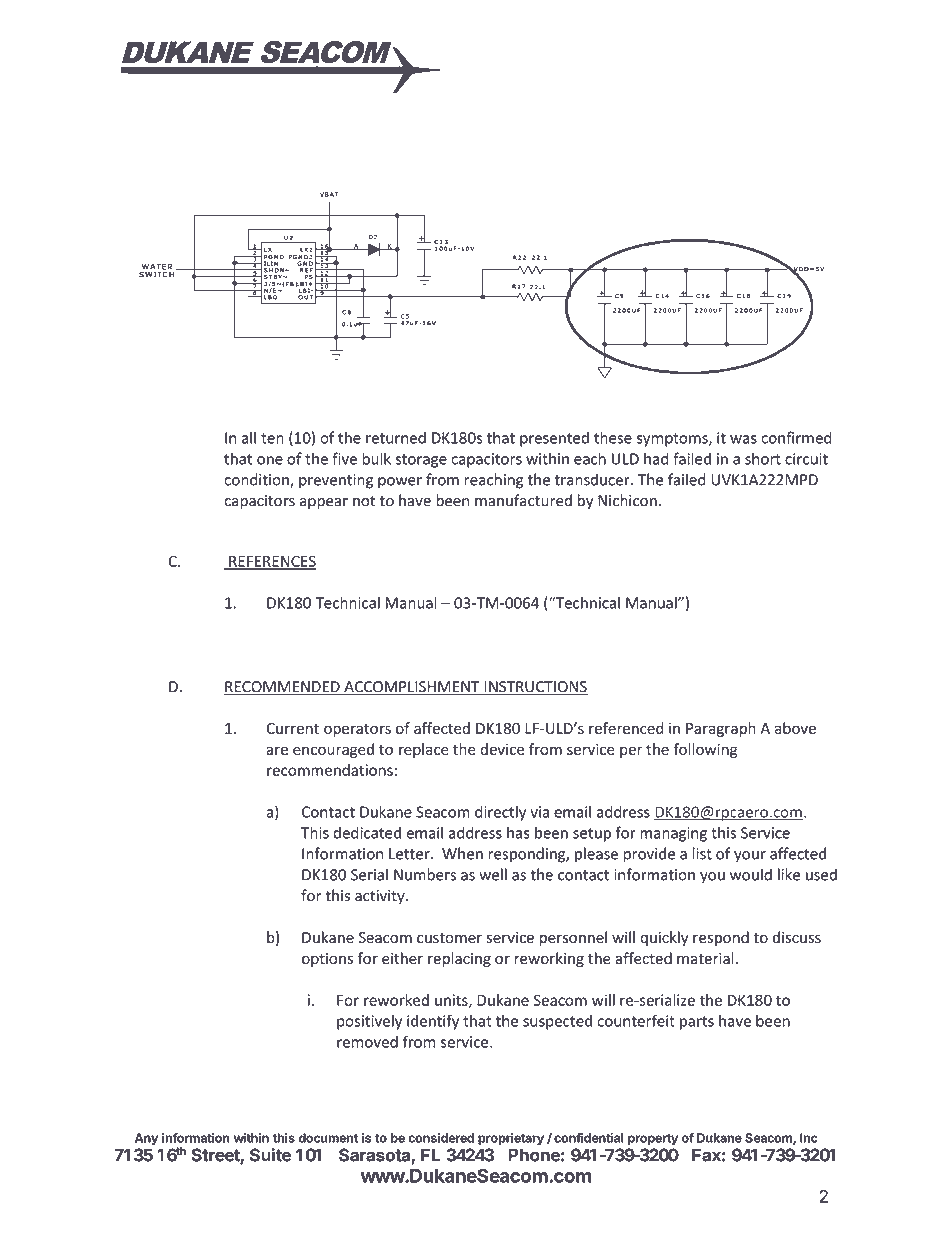 This page has width=952, height=1233. Describe the element at coordinates (763, 458) in the page. I see `short` at that location.
